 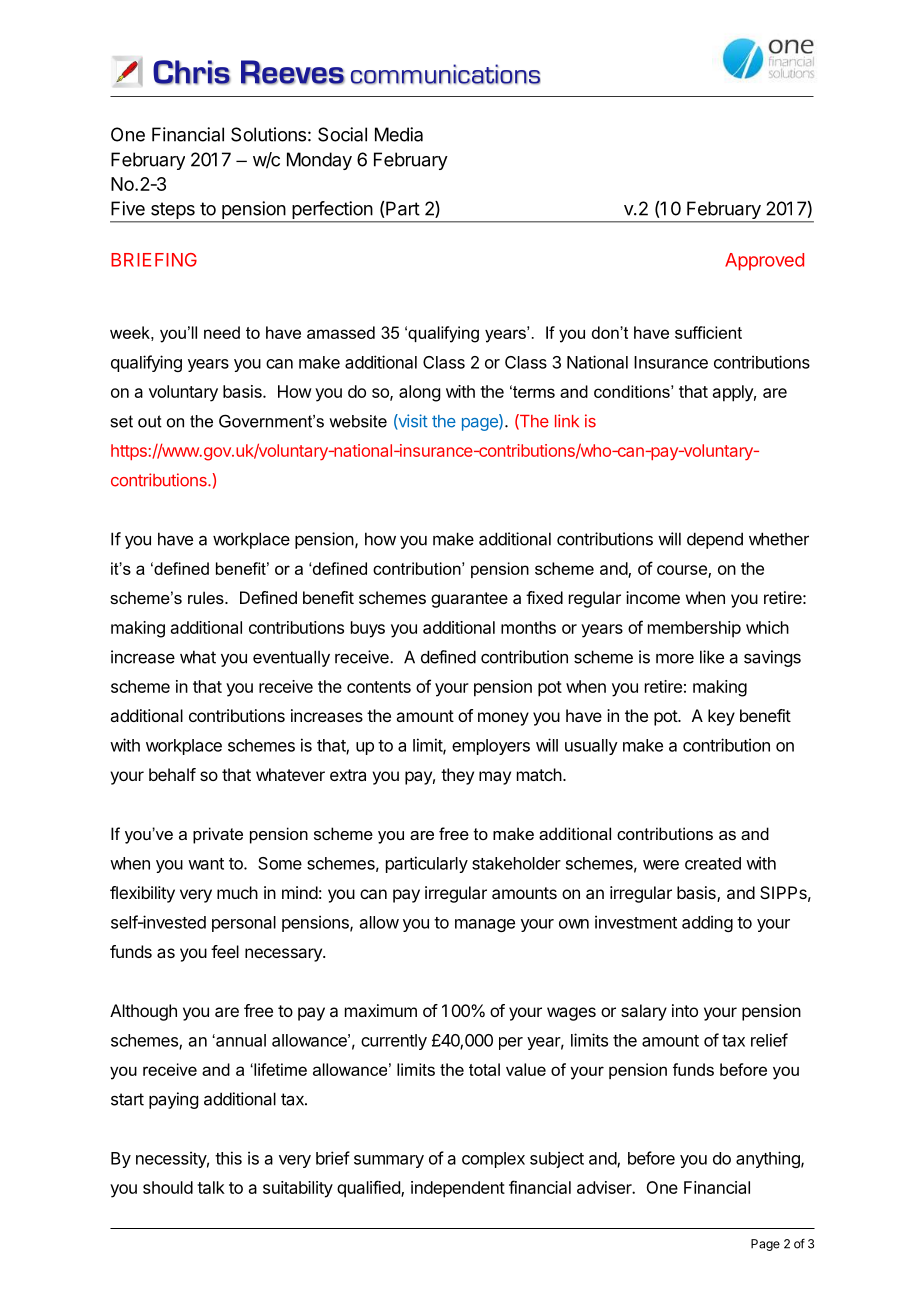 What do you see at coordinates (485, 925) in the screenshot?
I see `manage` at bounding box center [485, 925].
